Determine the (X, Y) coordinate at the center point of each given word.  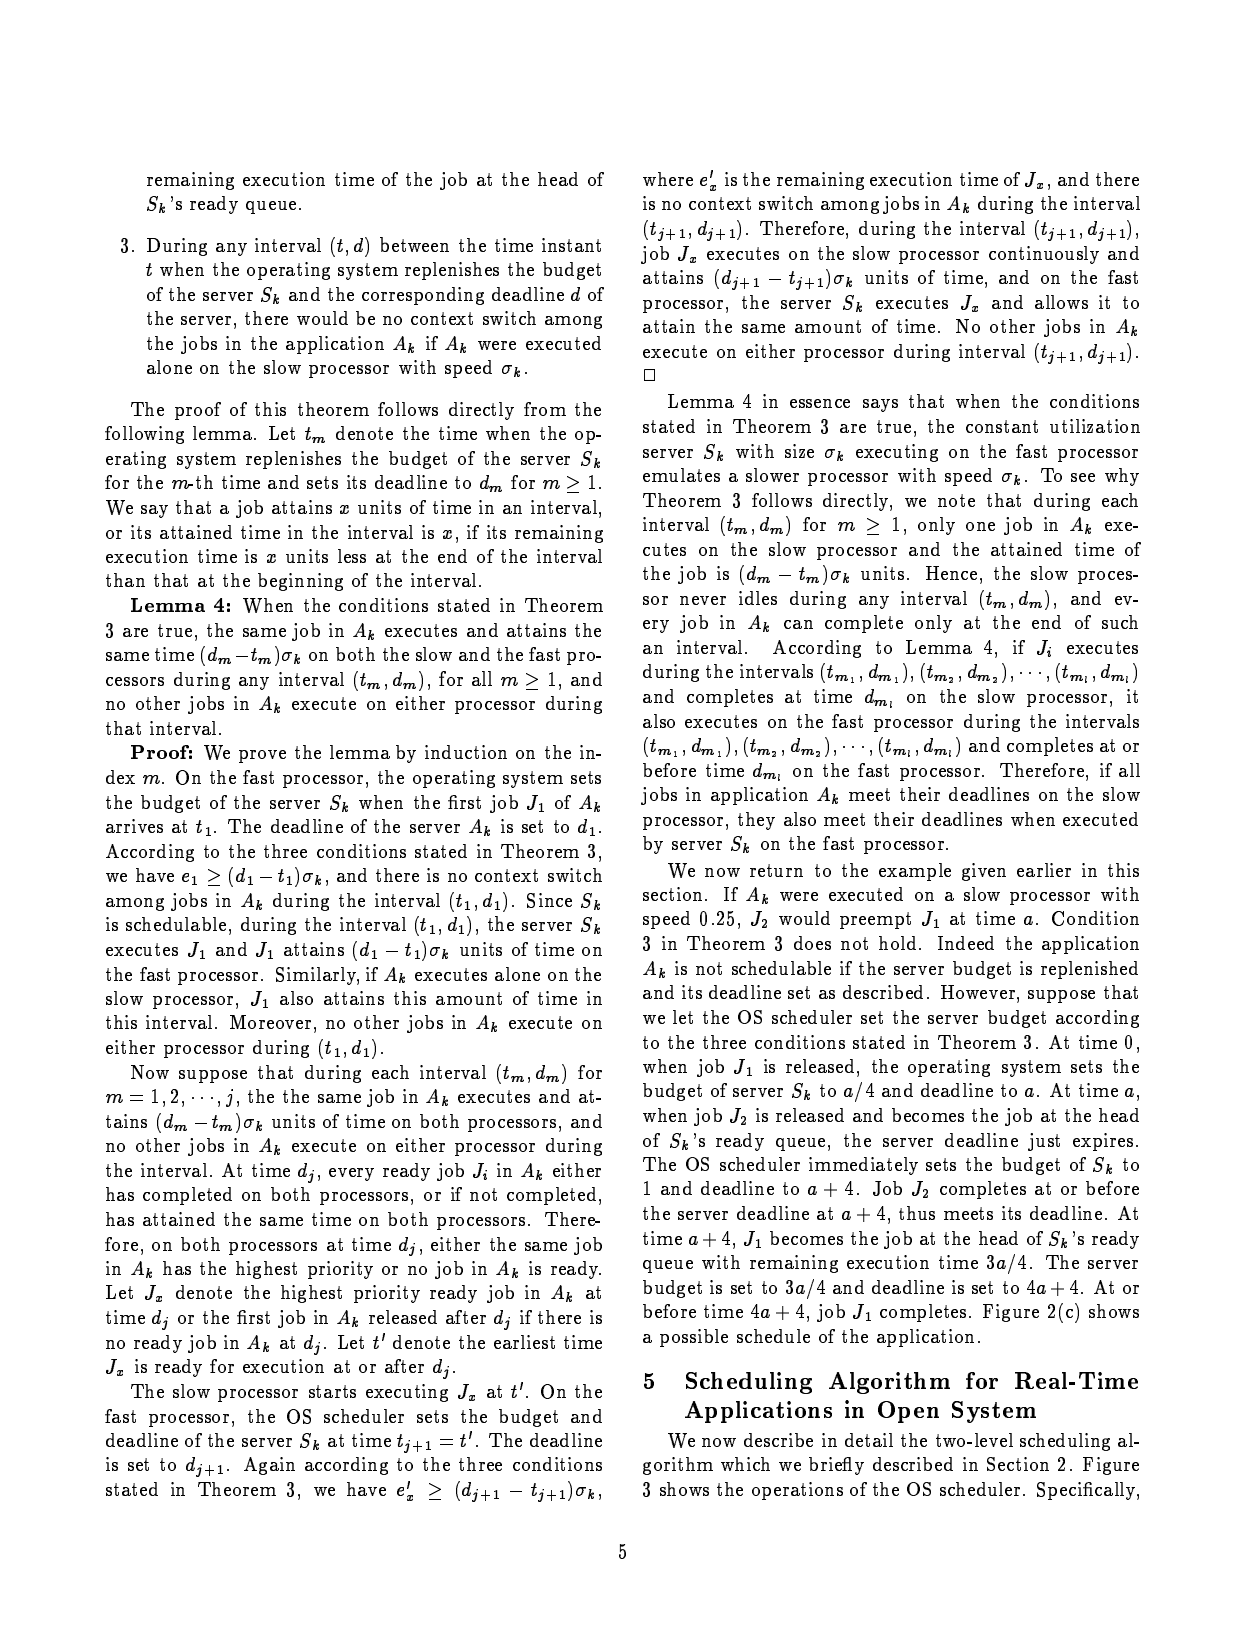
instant (571, 245)
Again (269, 1466)
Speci (1060, 1491)
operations (797, 1491)
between (414, 244)
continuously (1044, 255)
